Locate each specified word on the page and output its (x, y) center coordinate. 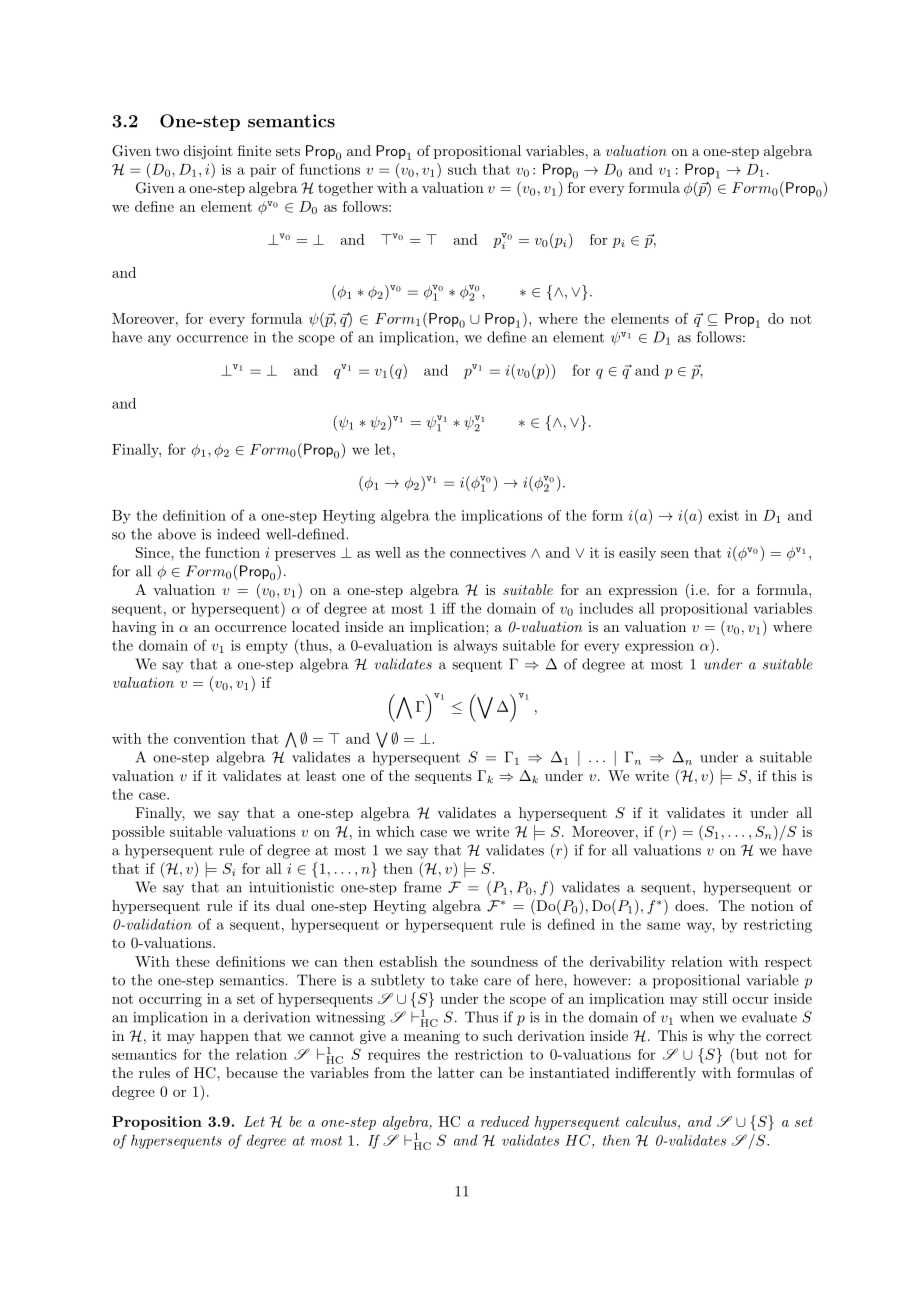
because (252, 1072)
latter (456, 1072)
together (345, 189)
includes (606, 608)
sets (288, 151)
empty (267, 647)
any (159, 340)
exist (723, 515)
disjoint (208, 152)
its (262, 905)
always (475, 647)
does (691, 905)
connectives (488, 552)
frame (422, 887)
